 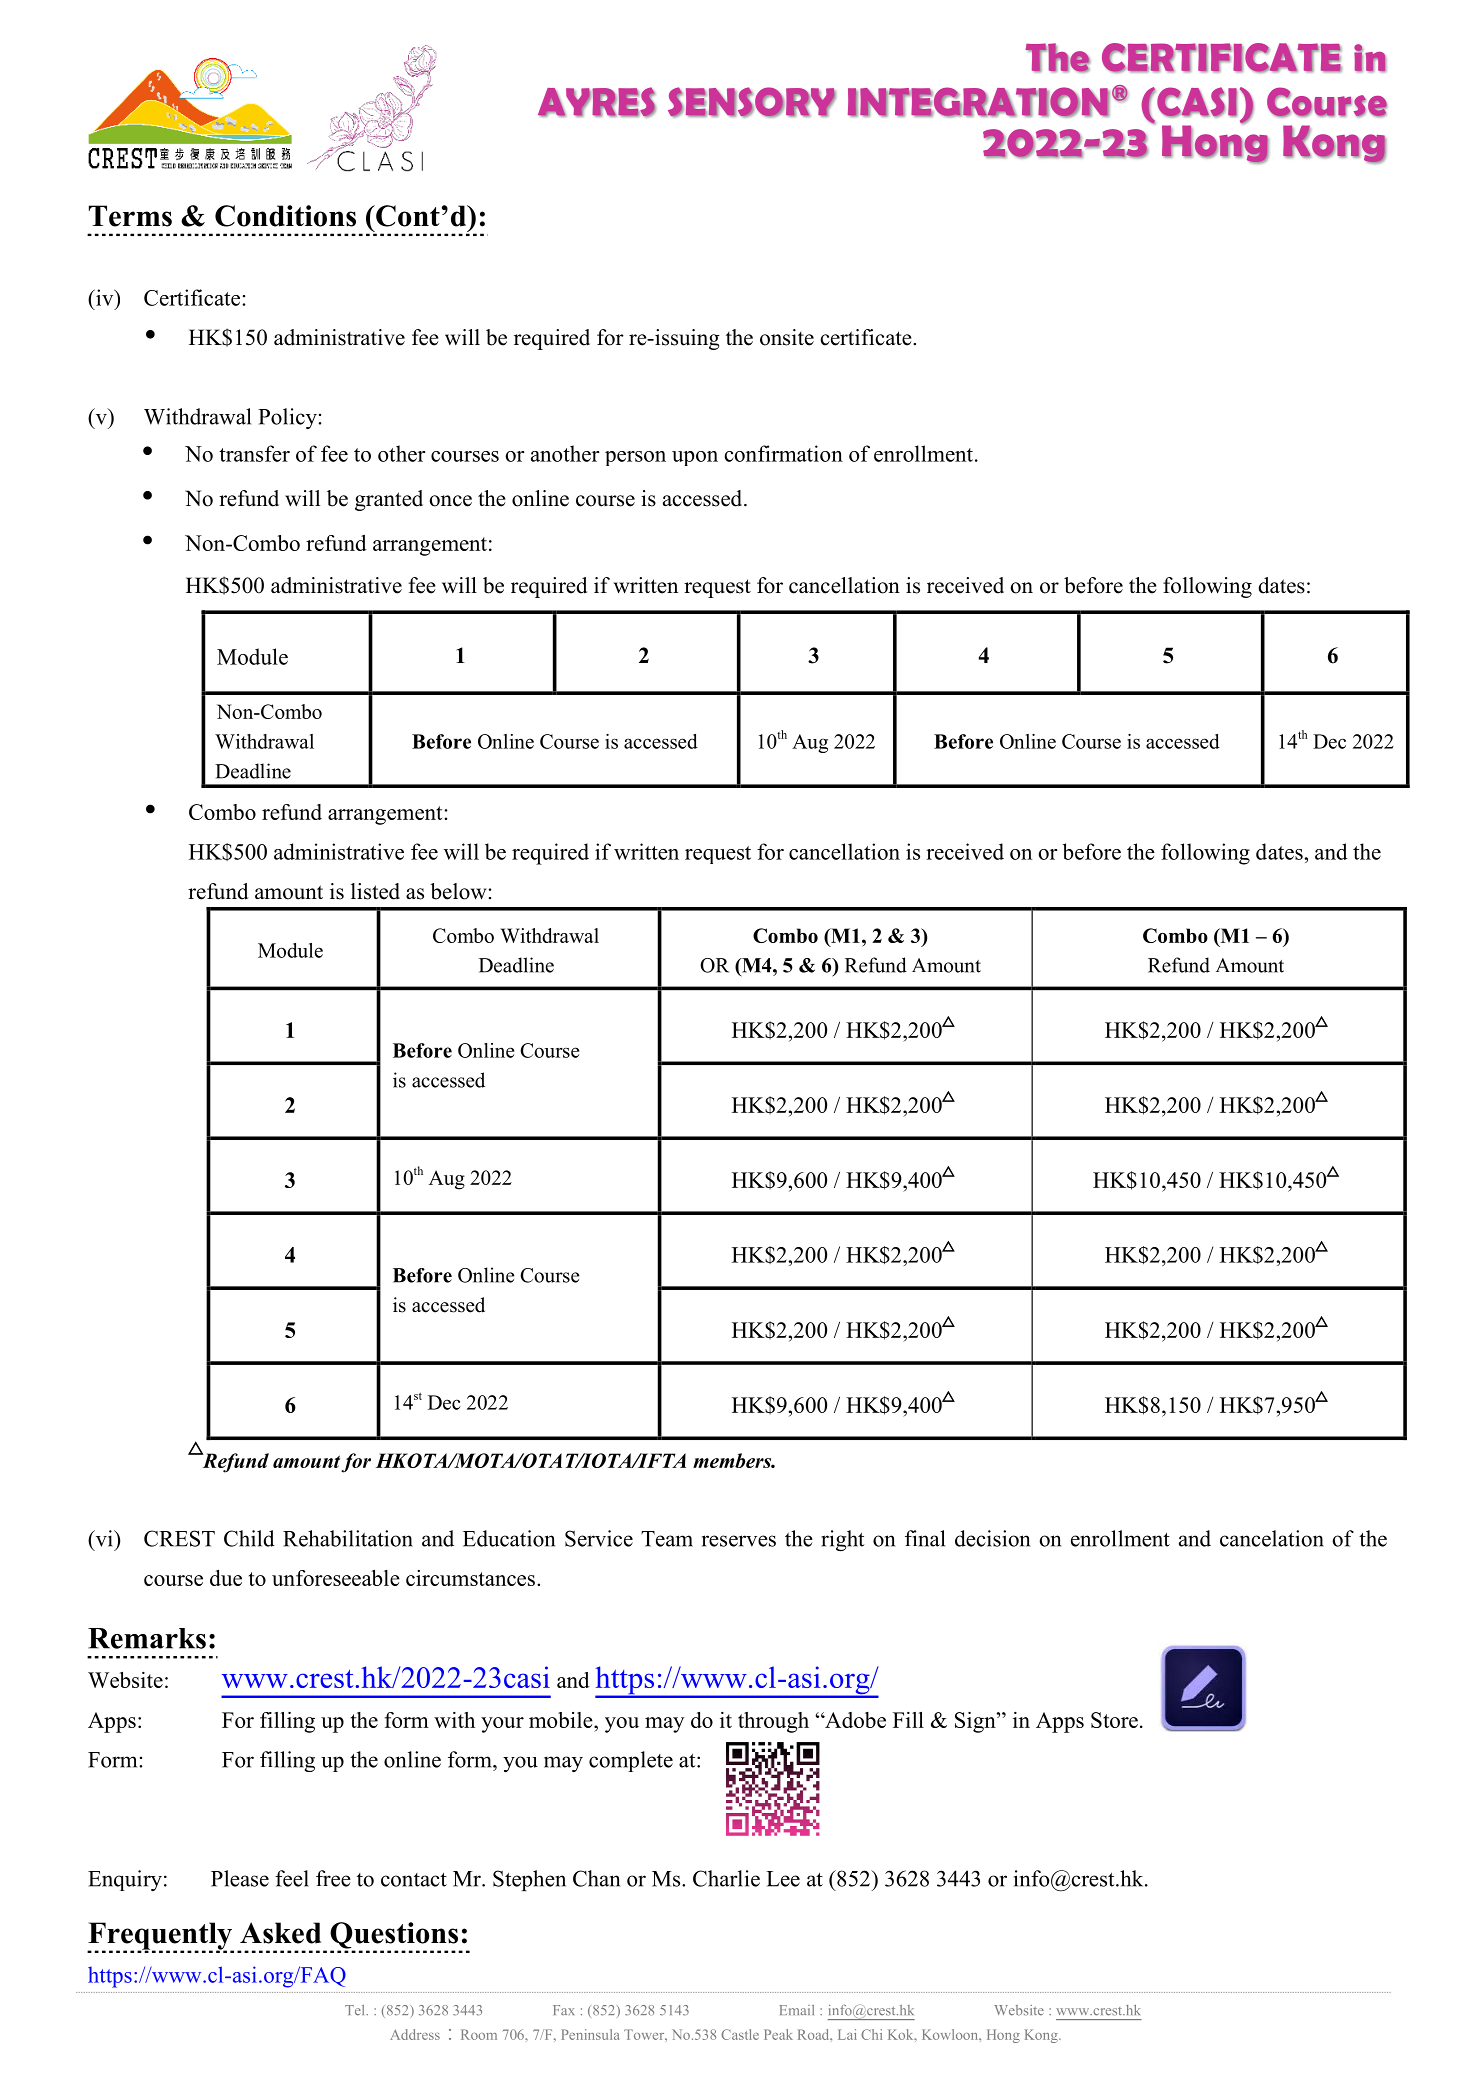 I want to click on Asked, so click(x=280, y=1933).
